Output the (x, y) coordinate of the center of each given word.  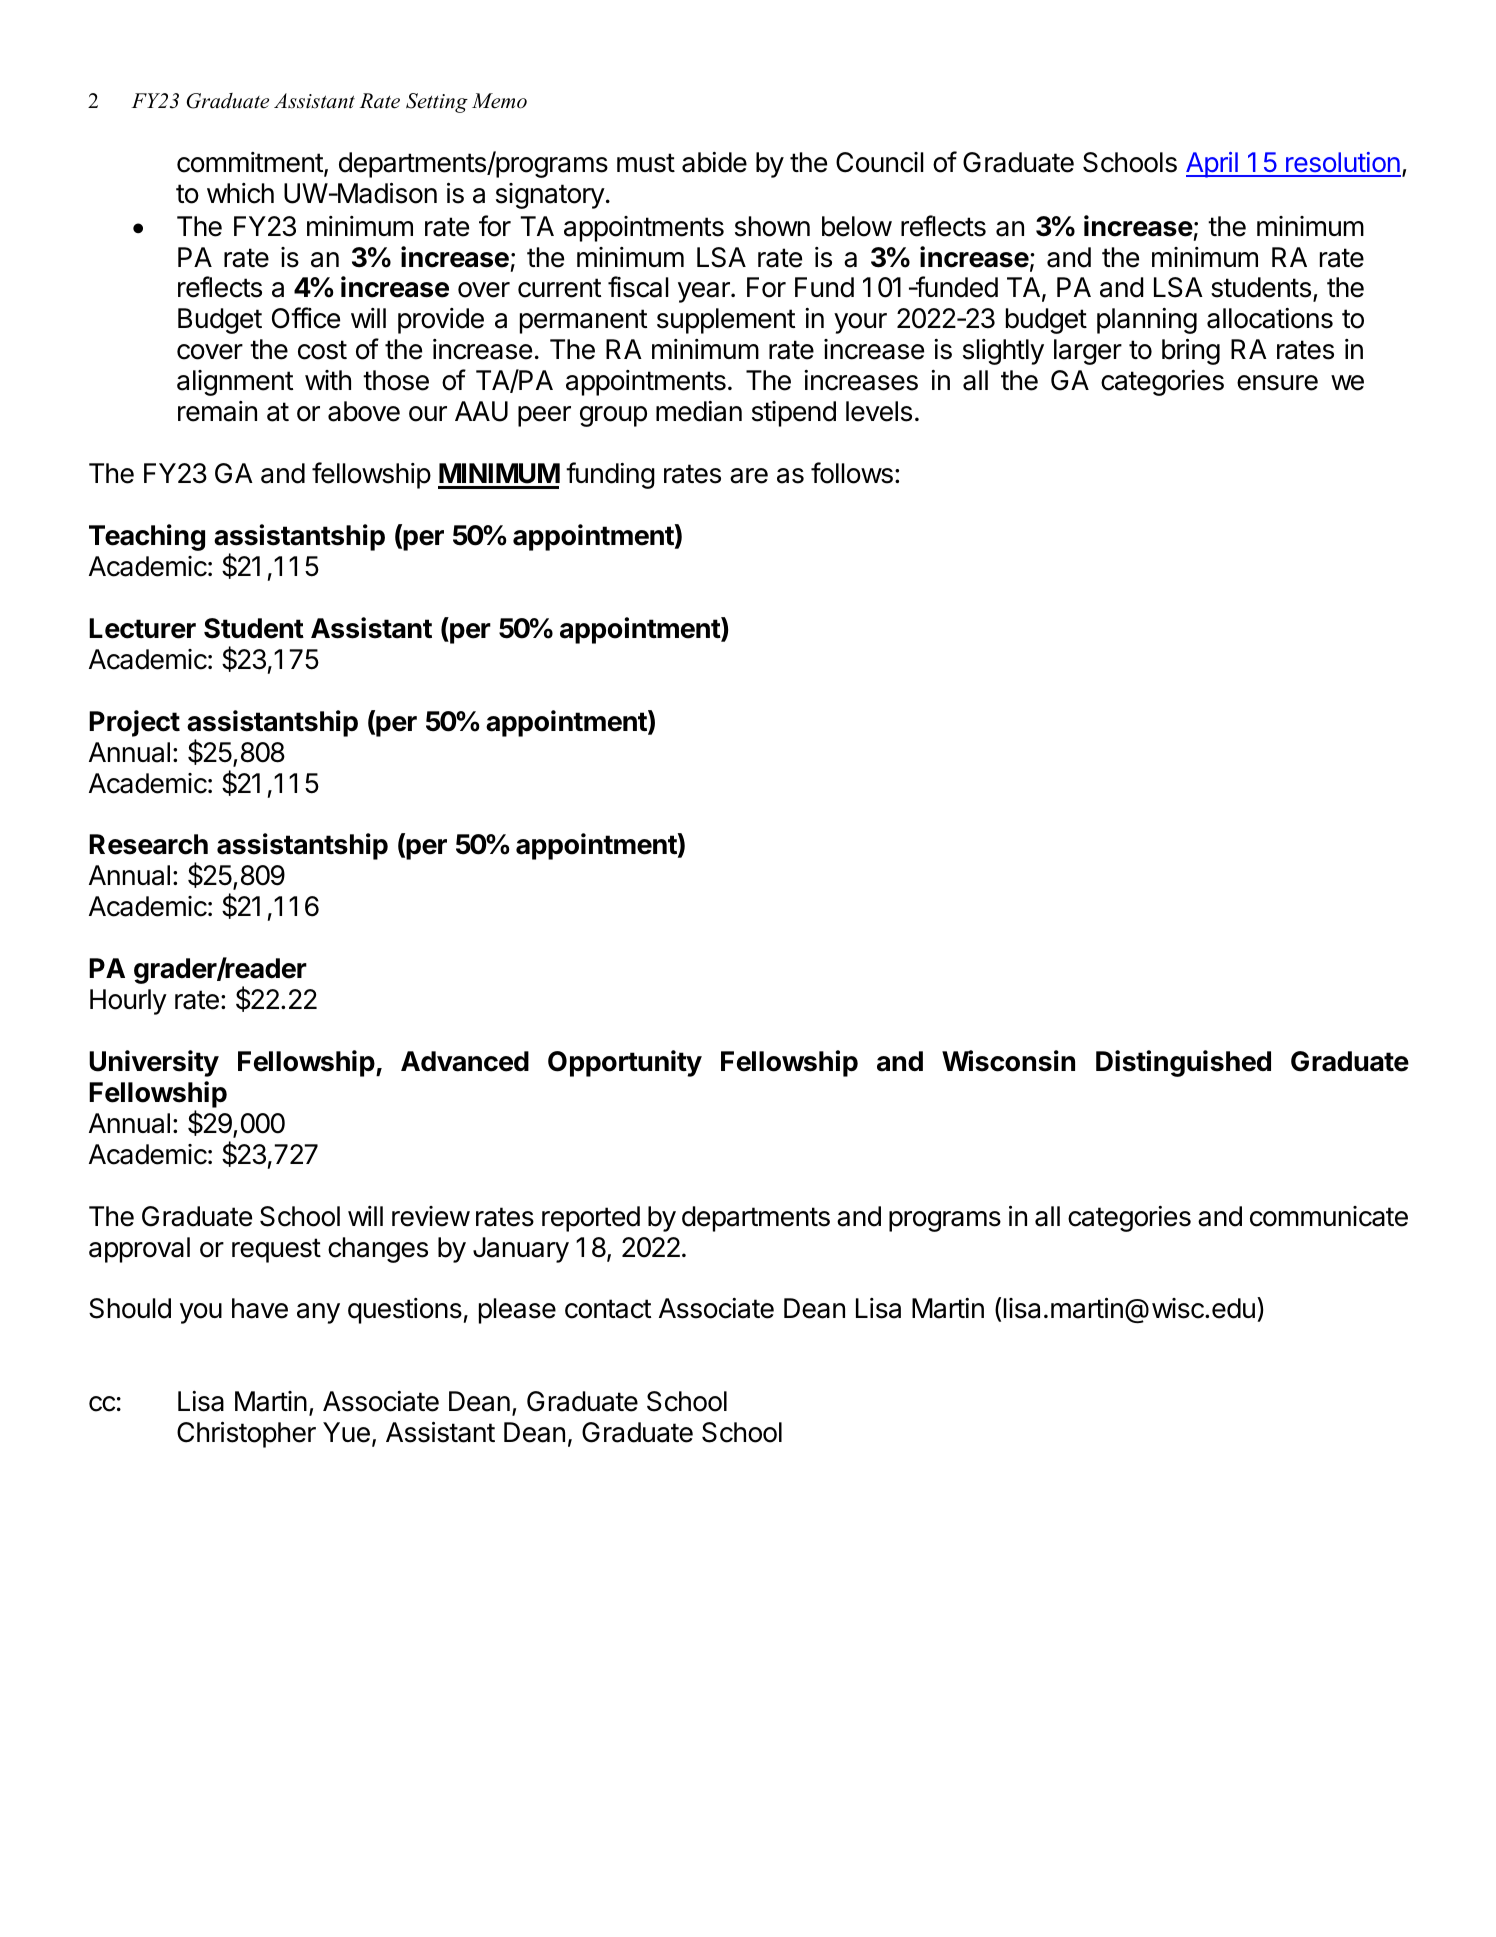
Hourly (128, 1002)
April (1213, 165)
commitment (250, 162)
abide (714, 162)
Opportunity (625, 1063)
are (749, 476)
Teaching (147, 537)
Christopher (246, 1434)
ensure (1277, 383)
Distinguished (1183, 1063)
